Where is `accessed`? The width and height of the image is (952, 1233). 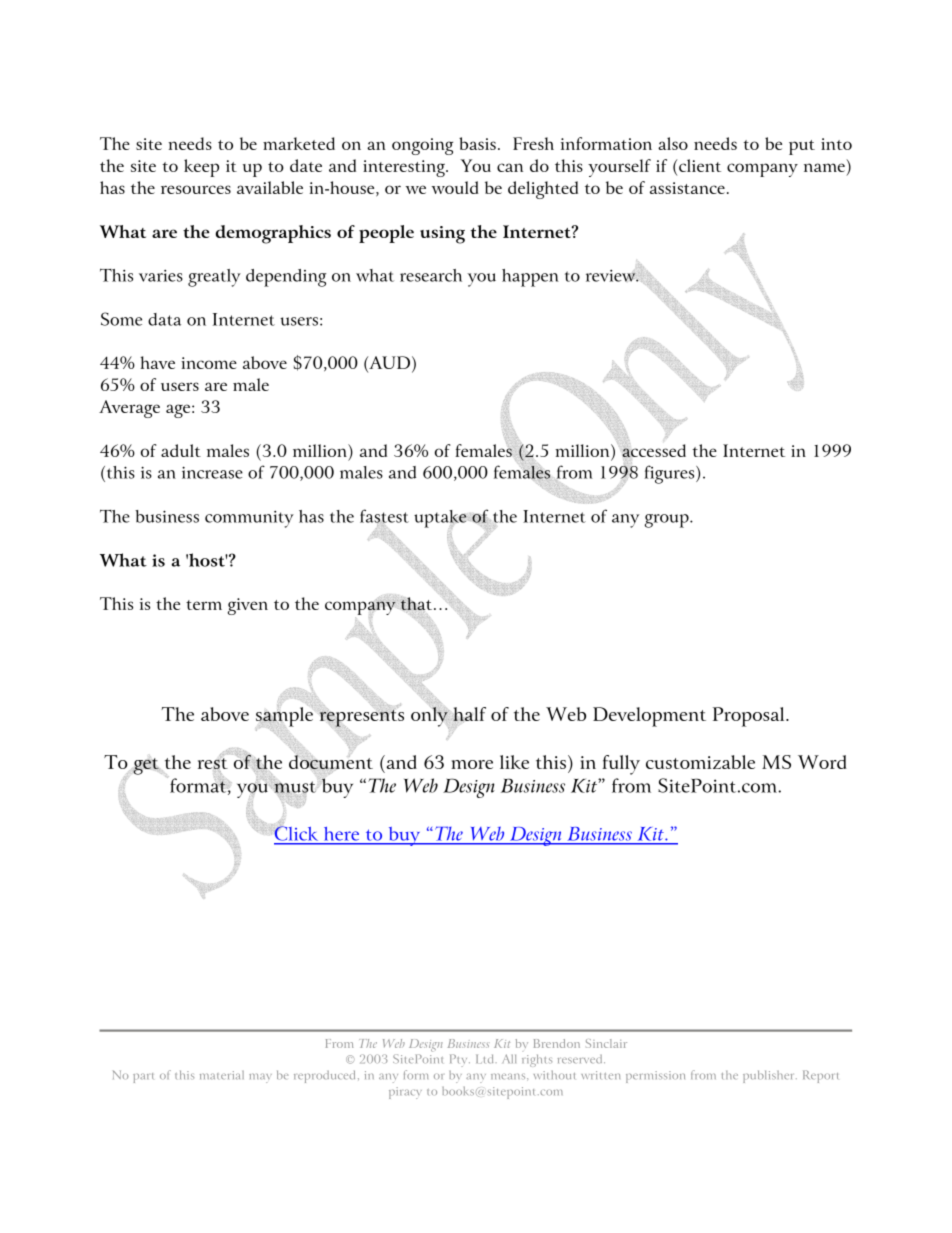
accessed is located at coordinates (654, 449).
